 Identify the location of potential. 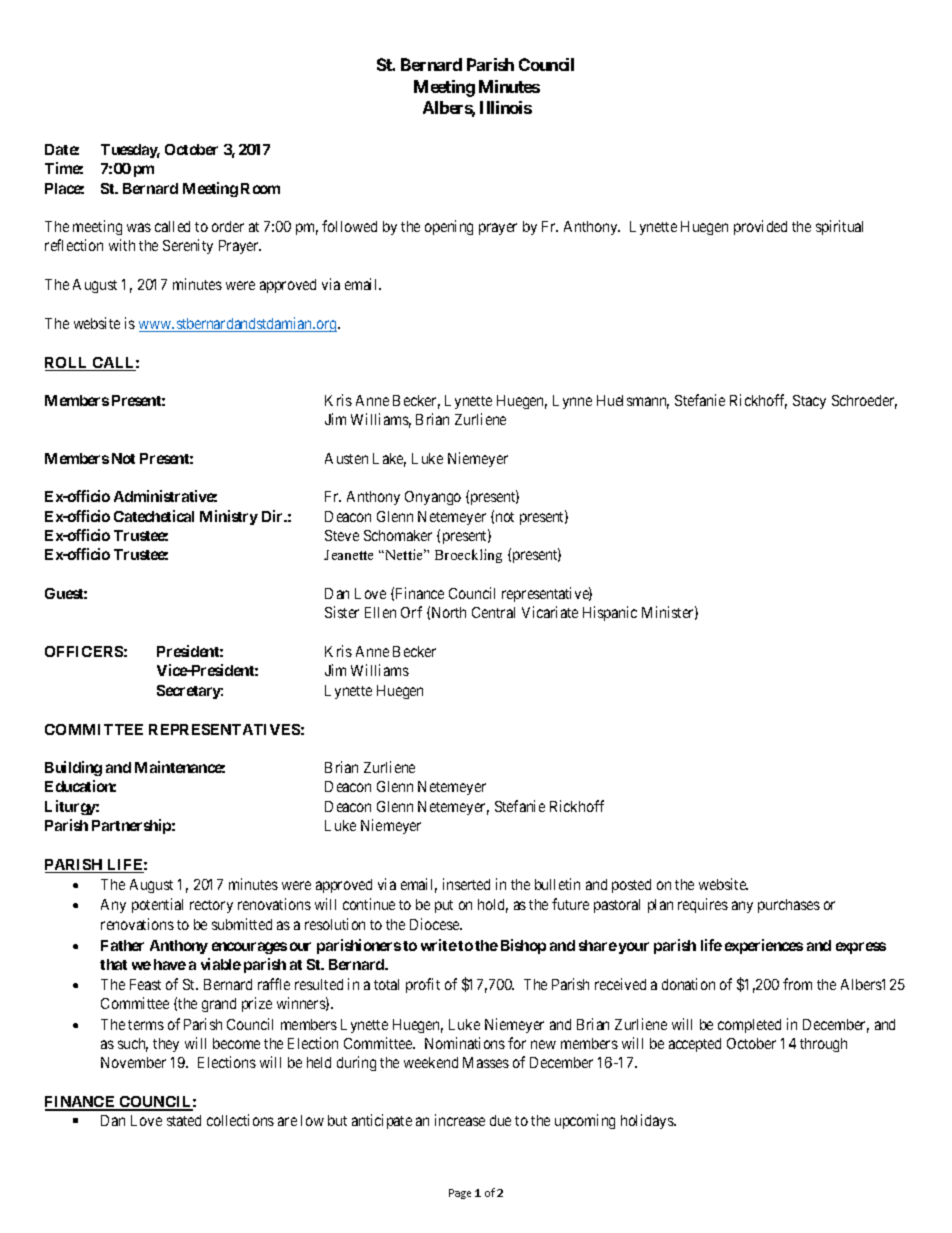
(157, 905).
